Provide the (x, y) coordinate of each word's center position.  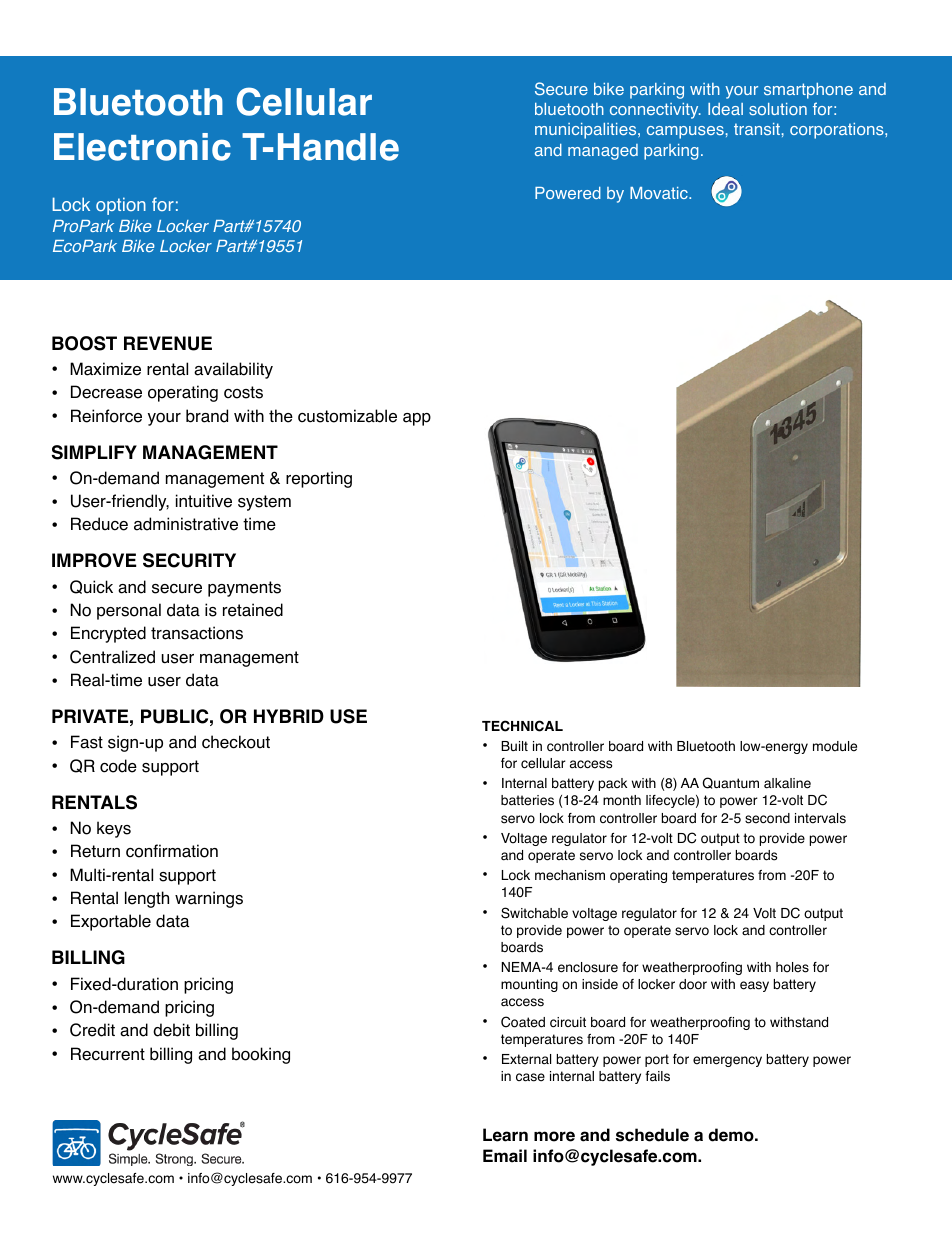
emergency (727, 1061)
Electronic (142, 147)
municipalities (587, 131)
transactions (197, 633)
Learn (505, 1135)
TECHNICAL (522, 726)
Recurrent (108, 1054)
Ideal (725, 109)
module (835, 746)
